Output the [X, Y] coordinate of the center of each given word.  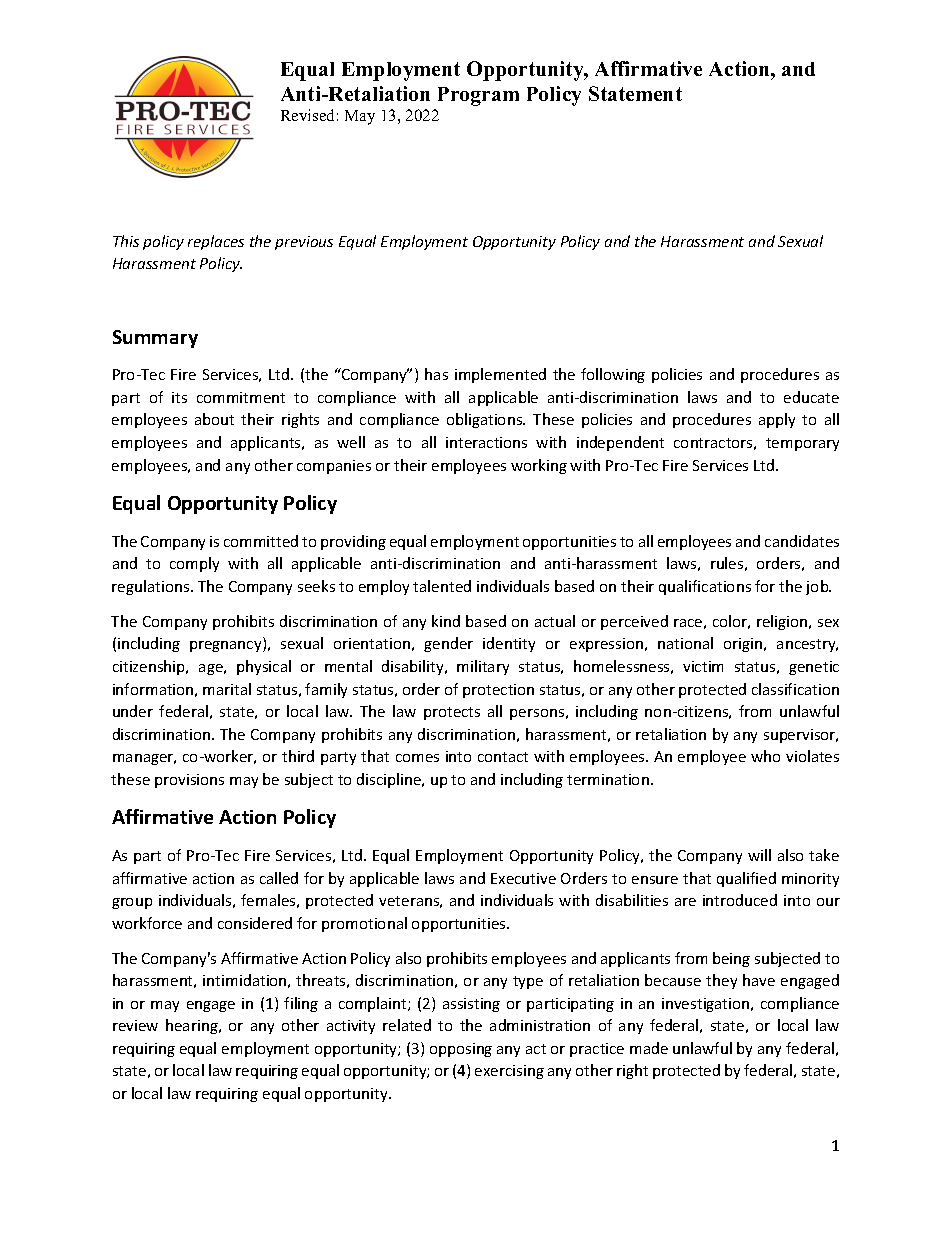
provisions [189, 781]
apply [777, 420]
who [765, 756]
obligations [486, 420]
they [721, 981]
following [613, 375]
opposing [461, 1050]
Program [478, 96]
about [214, 419]
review [135, 1025]
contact [503, 757]
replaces [216, 242]
